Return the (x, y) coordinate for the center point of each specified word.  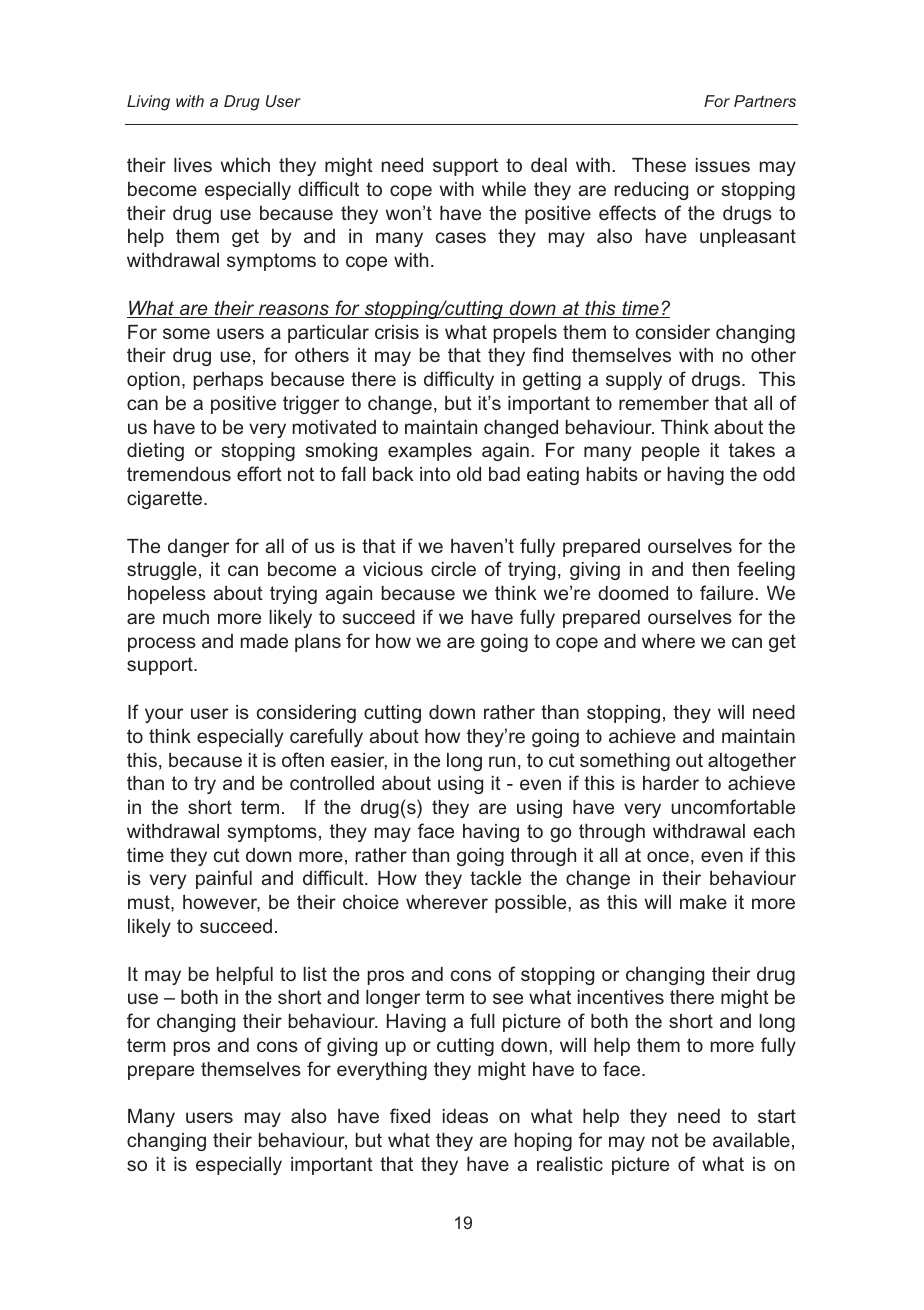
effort (259, 473)
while (504, 189)
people (671, 452)
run (502, 761)
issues (723, 165)
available (751, 1140)
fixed (410, 1115)
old (469, 474)
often (303, 759)
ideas (465, 1116)
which (245, 165)
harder (671, 783)
